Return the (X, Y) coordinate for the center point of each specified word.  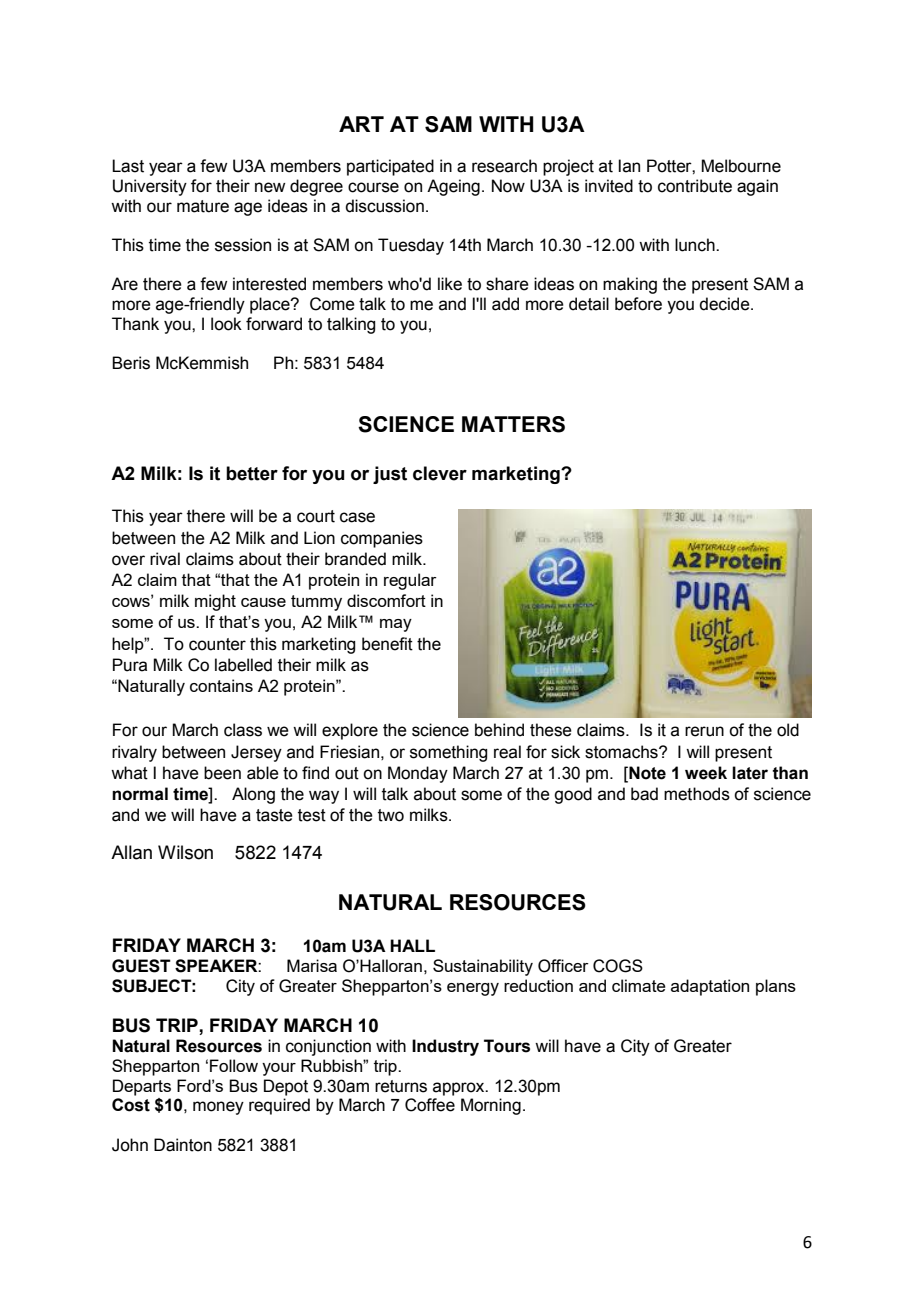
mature (203, 206)
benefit (387, 644)
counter (217, 644)
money (218, 1108)
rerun (704, 731)
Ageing (453, 187)
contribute (695, 186)
